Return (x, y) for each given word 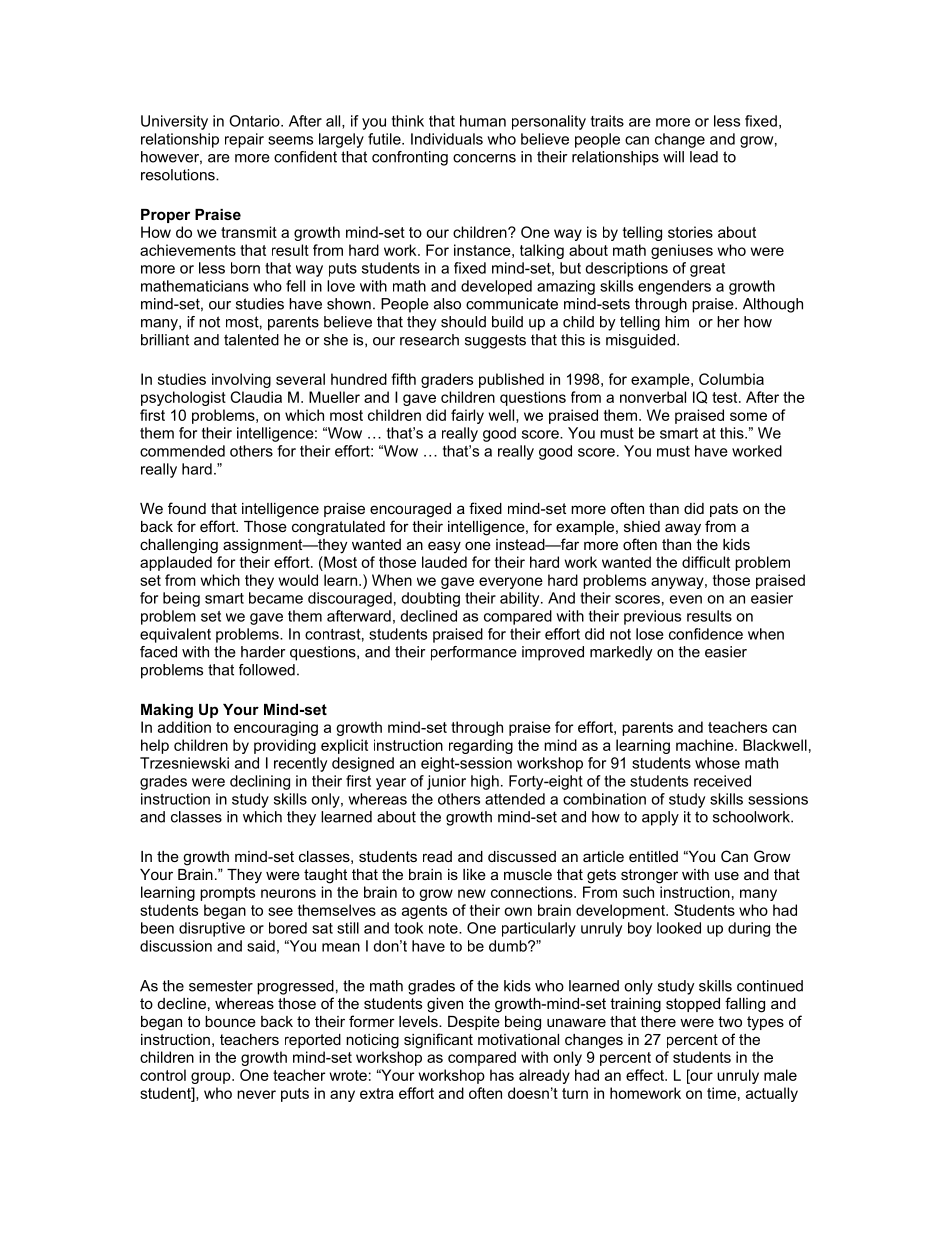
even (686, 599)
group (212, 1078)
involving (241, 380)
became (276, 598)
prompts (227, 894)
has (502, 1075)
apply (660, 818)
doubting (430, 599)
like (474, 874)
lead (704, 157)
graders (447, 380)
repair (244, 140)
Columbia (731, 379)
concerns (484, 158)
